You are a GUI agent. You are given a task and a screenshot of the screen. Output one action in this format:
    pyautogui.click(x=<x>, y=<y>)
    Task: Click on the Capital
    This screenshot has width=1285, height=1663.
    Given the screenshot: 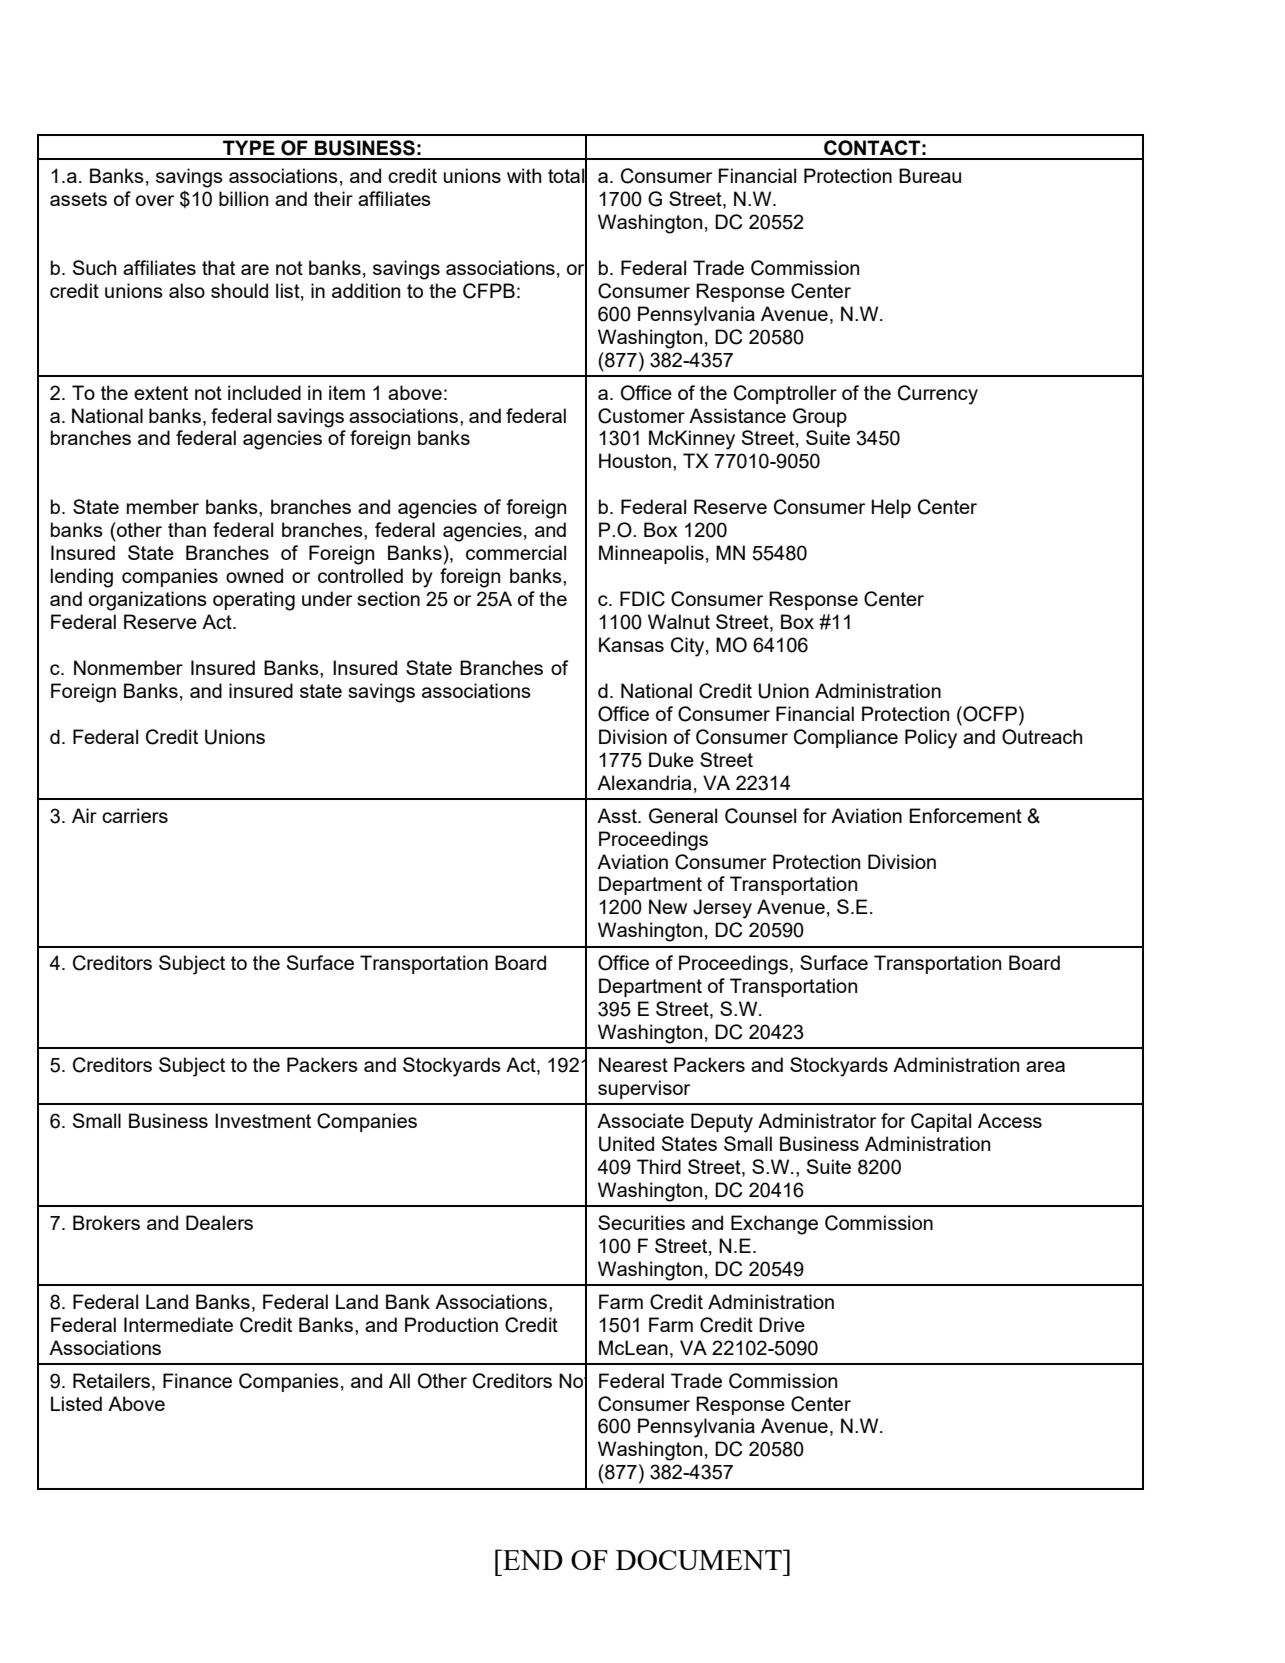 What is the action you would take?
    pyautogui.click(x=941, y=1122)
